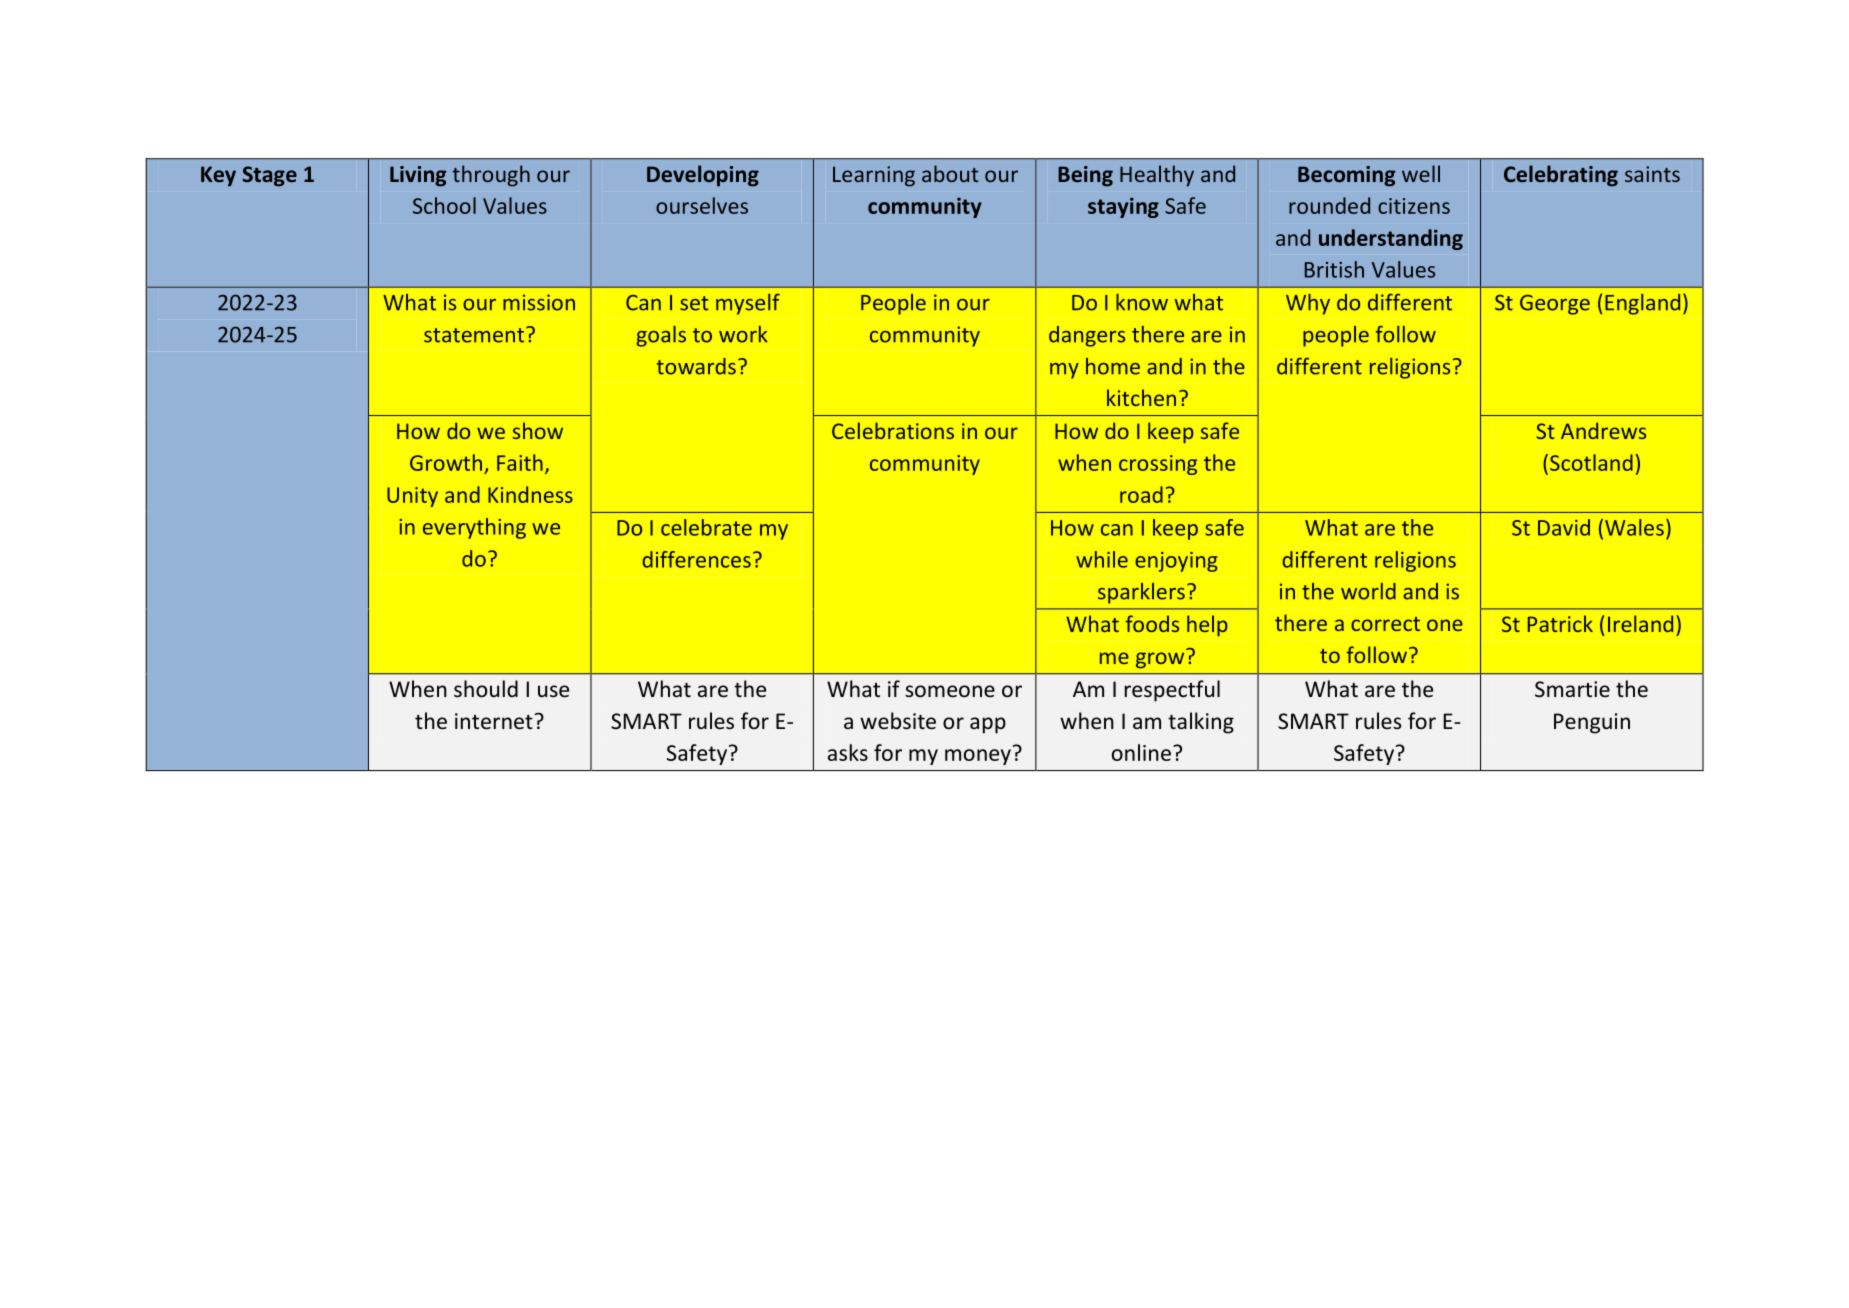  Describe the element at coordinates (475, 335) in the screenshot. I see `statement` at that location.
